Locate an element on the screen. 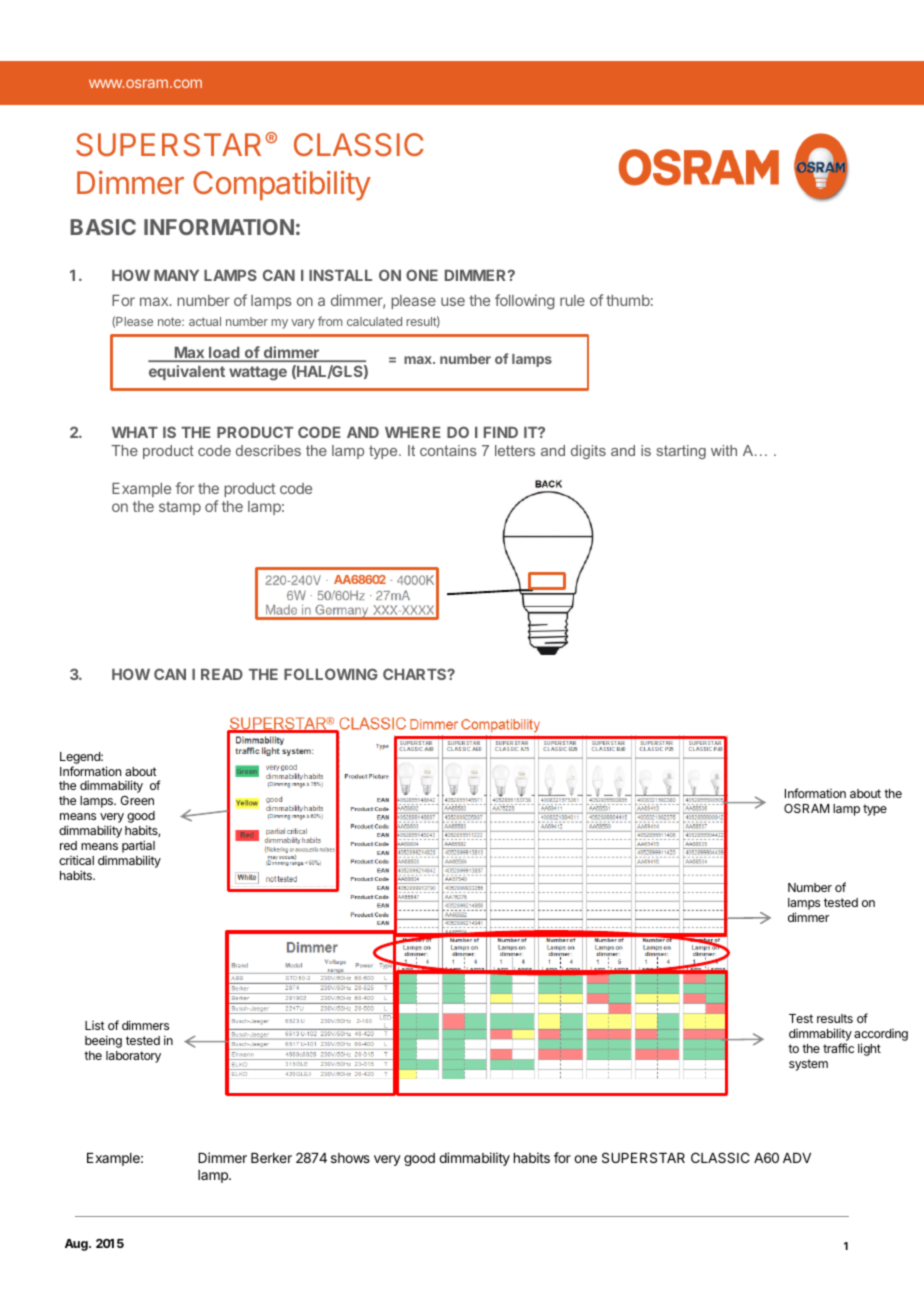  READ is located at coordinates (222, 674).
